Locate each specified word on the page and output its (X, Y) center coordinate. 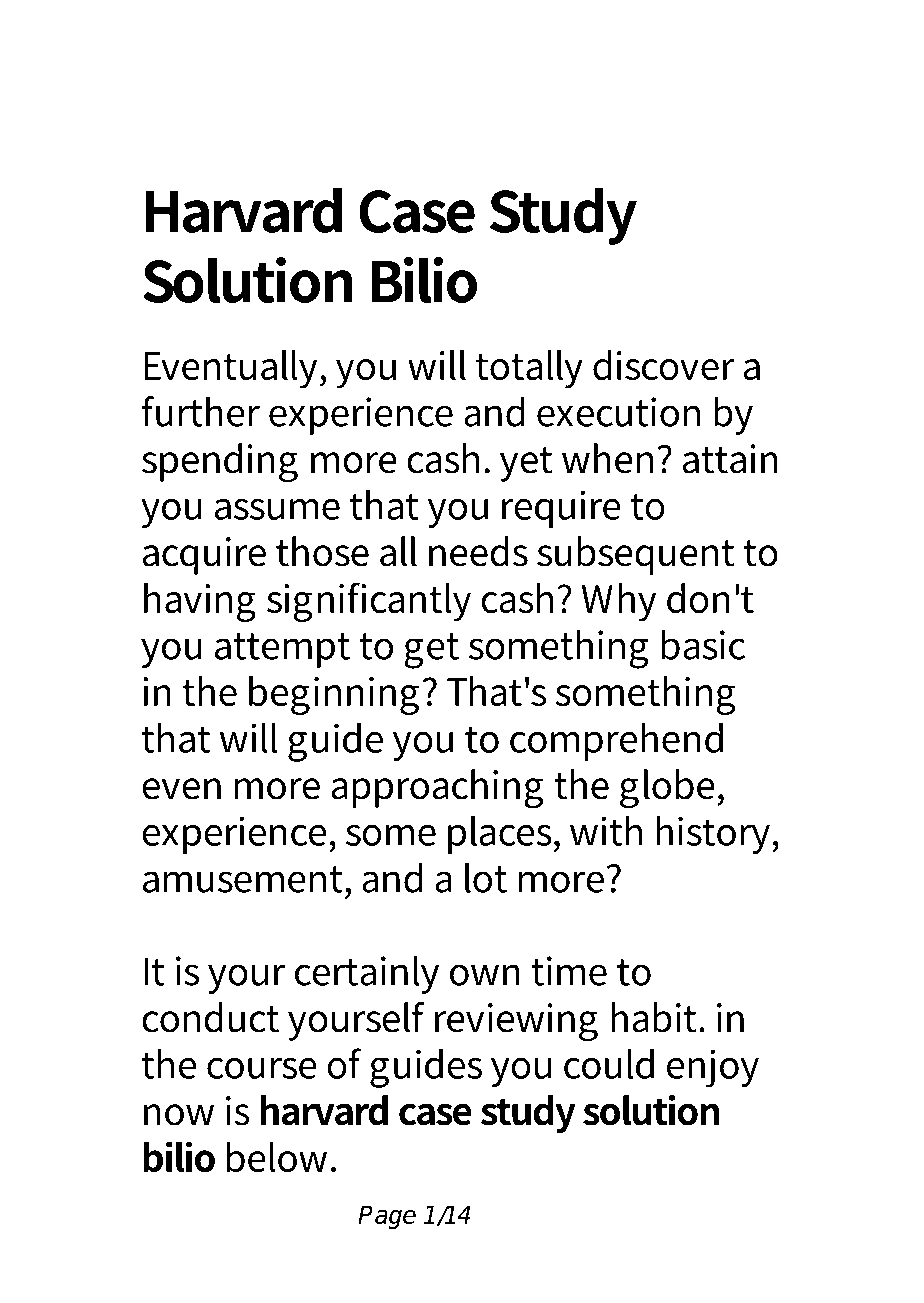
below (279, 1157)
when (607, 458)
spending (220, 463)
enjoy (713, 1068)
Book (331, 75)
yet (526, 464)
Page (387, 1217)
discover (663, 365)
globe (669, 789)
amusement (244, 879)
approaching (437, 789)
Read (193, 75)
